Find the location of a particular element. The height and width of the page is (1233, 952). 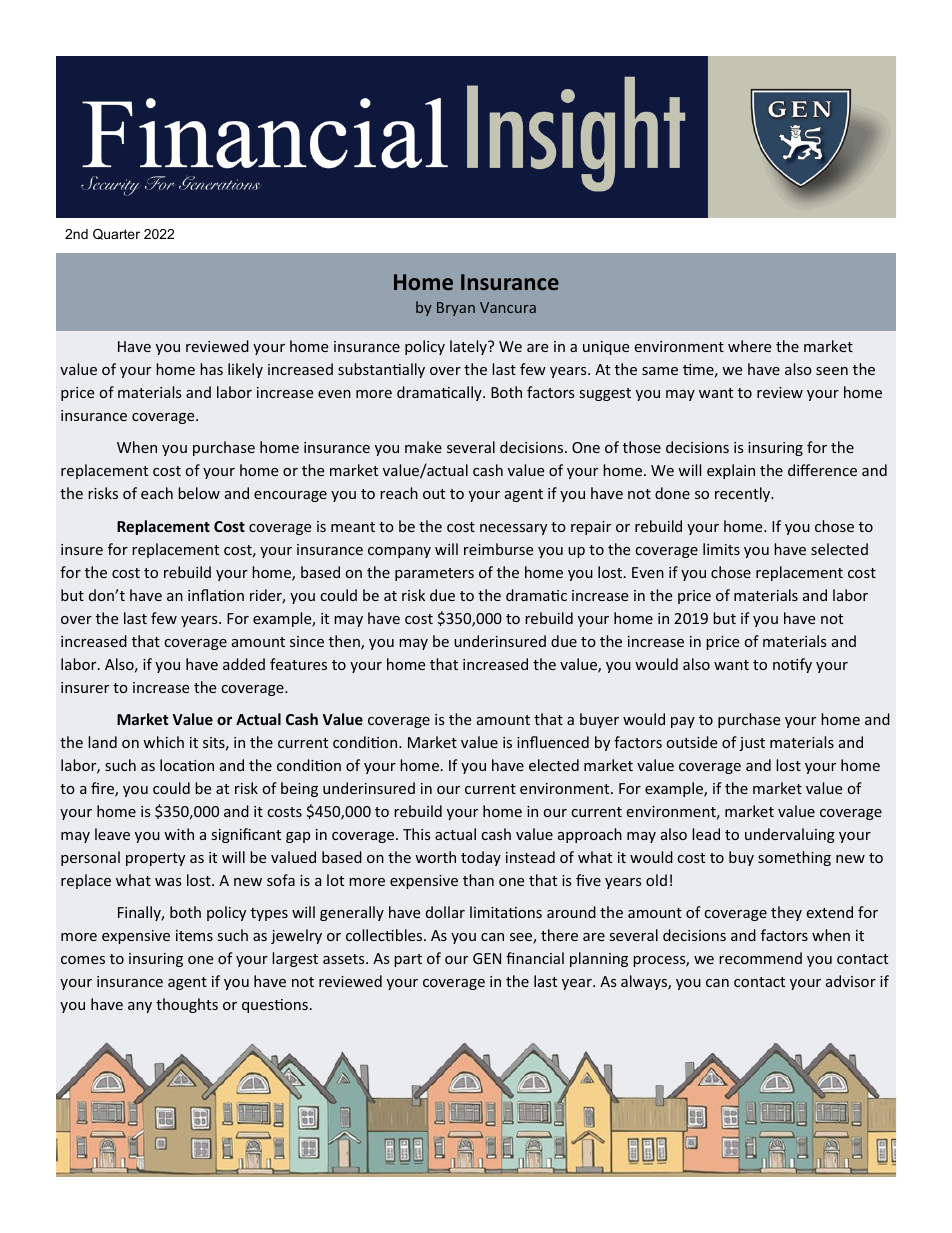

Quarter is located at coordinates (116, 234).
